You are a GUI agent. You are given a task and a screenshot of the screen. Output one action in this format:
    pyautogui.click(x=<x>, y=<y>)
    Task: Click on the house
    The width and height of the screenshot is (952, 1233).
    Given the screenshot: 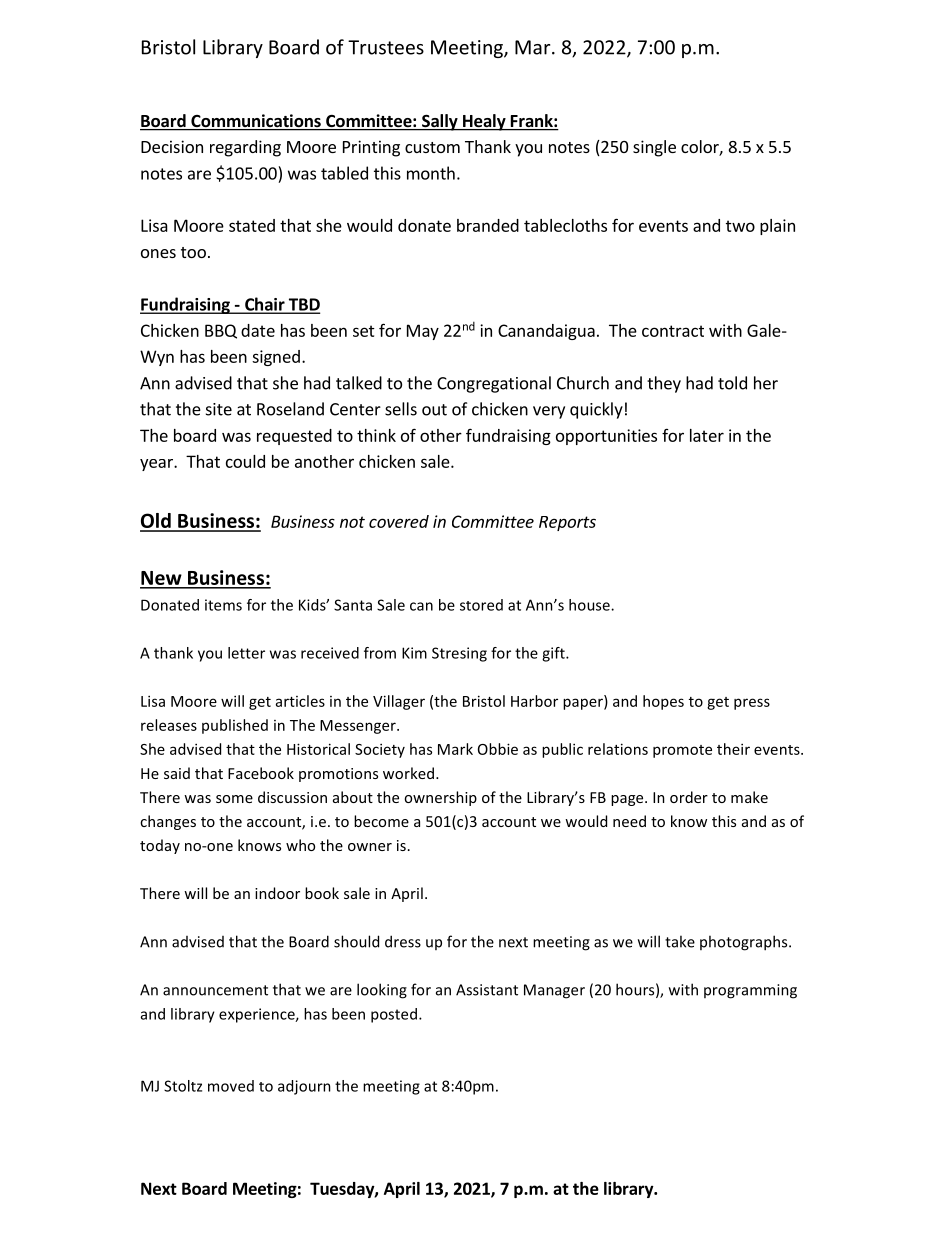 What is the action you would take?
    pyautogui.click(x=590, y=605)
